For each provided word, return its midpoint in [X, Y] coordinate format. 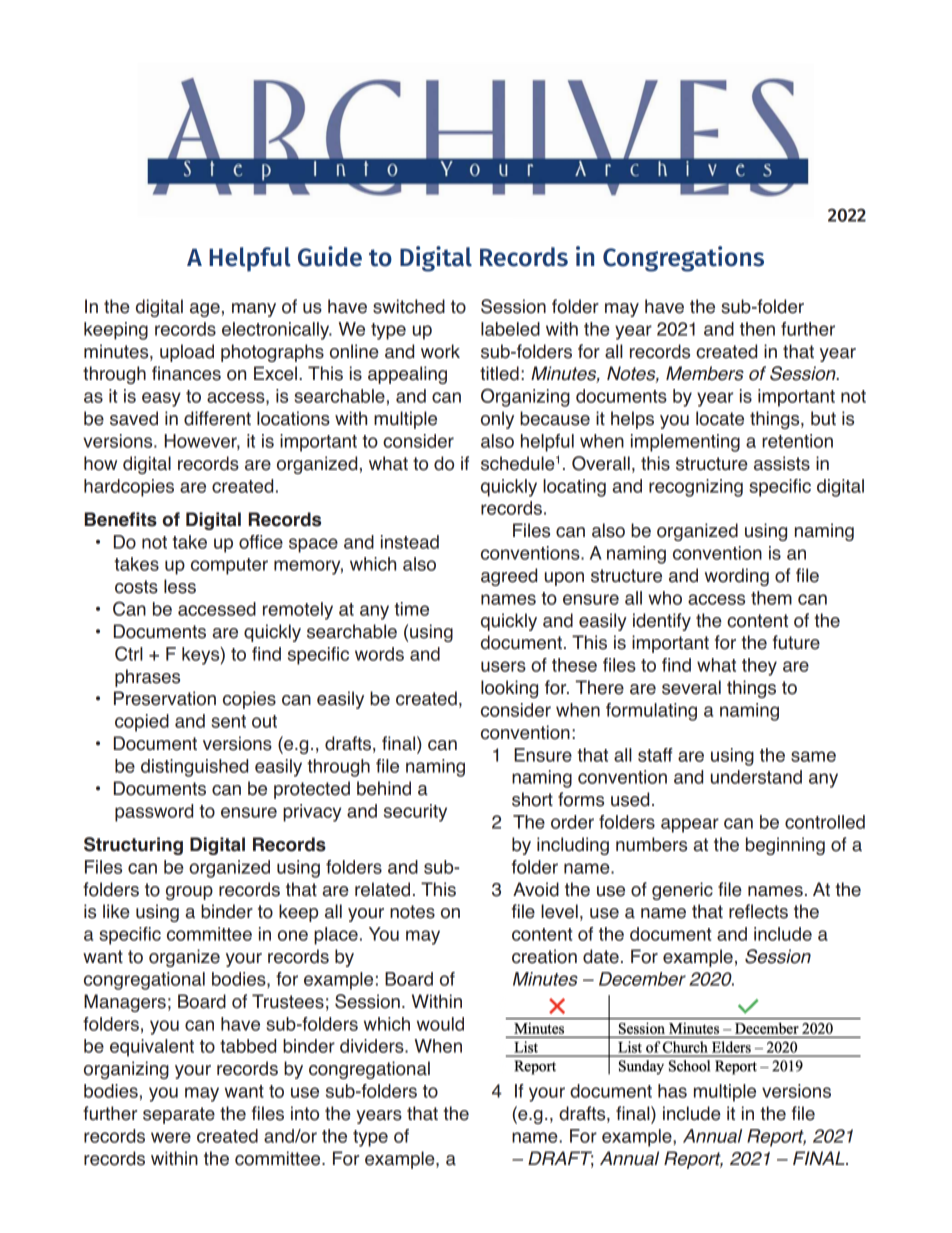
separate [179, 1115]
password [154, 813]
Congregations [683, 259]
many [254, 310]
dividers [373, 1046]
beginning [785, 846]
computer [229, 566]
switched [409, 306]
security [415, 813]
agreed [509, 577]
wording [737, 577]
